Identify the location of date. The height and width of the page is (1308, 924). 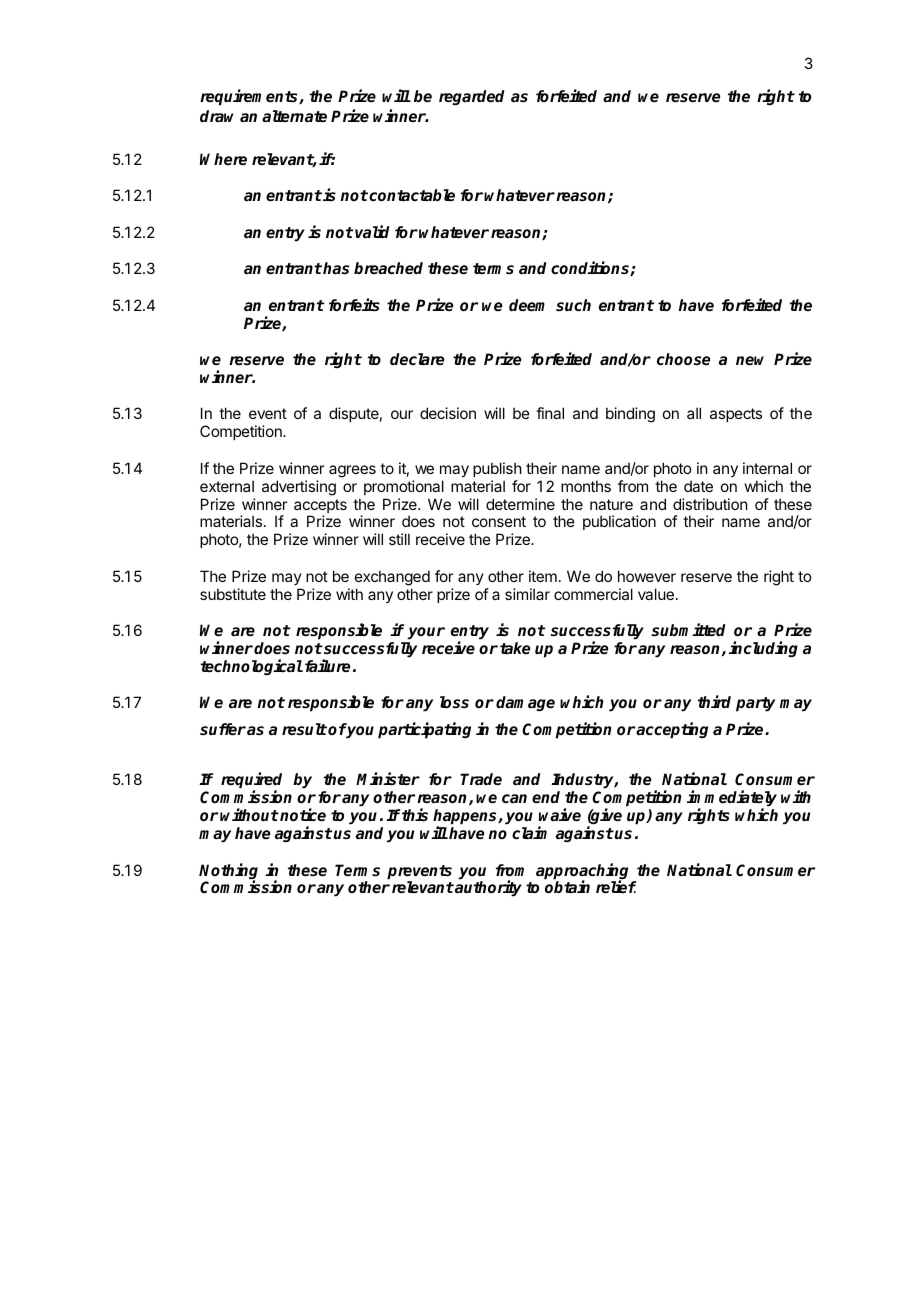
(698, 486).
